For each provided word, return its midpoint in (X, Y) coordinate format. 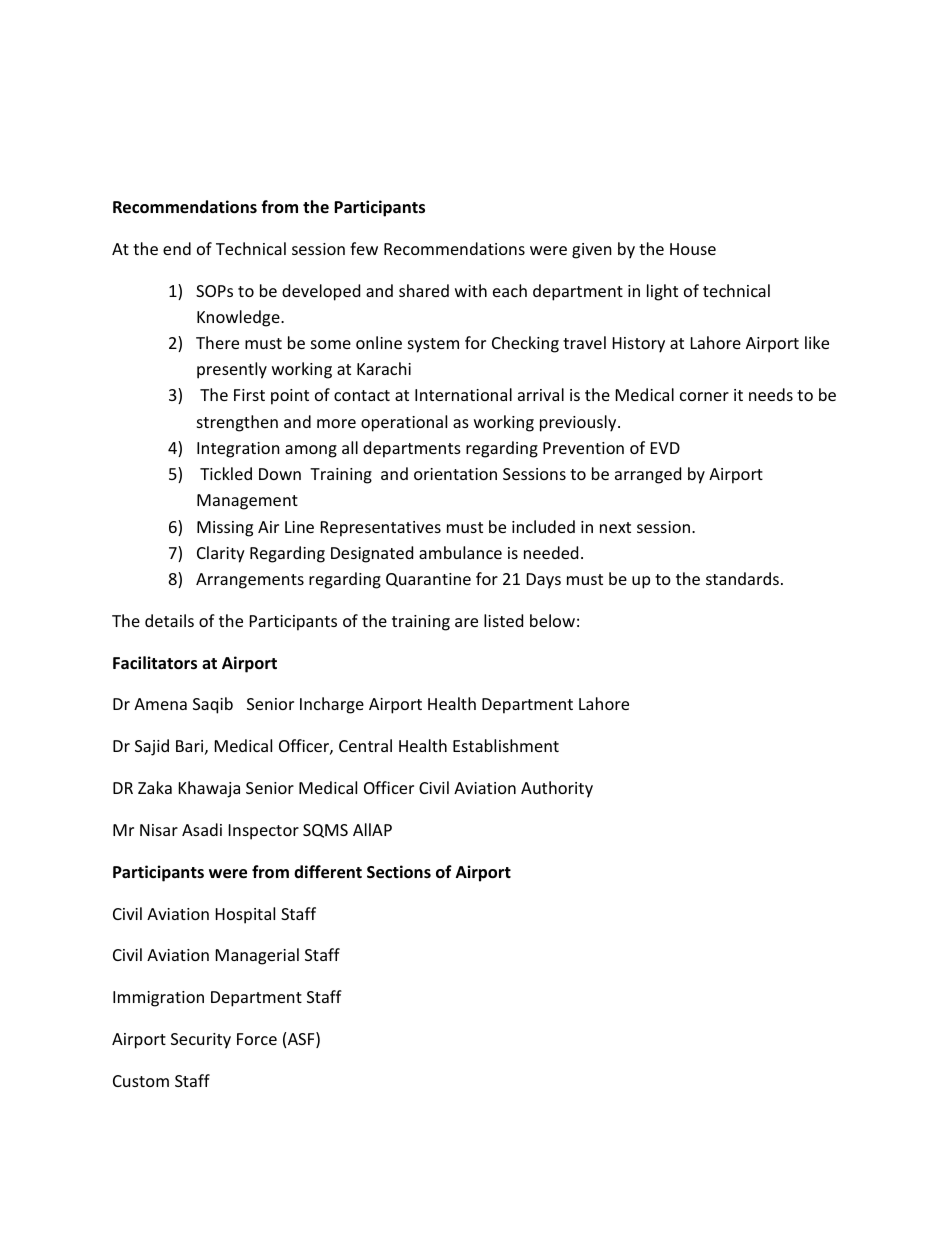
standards (742, 578)
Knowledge (239, 318)
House (693, 249)
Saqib (213, 705)
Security (201, 1041)
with (471, 290)
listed (503, 620)
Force (257, 1039)
